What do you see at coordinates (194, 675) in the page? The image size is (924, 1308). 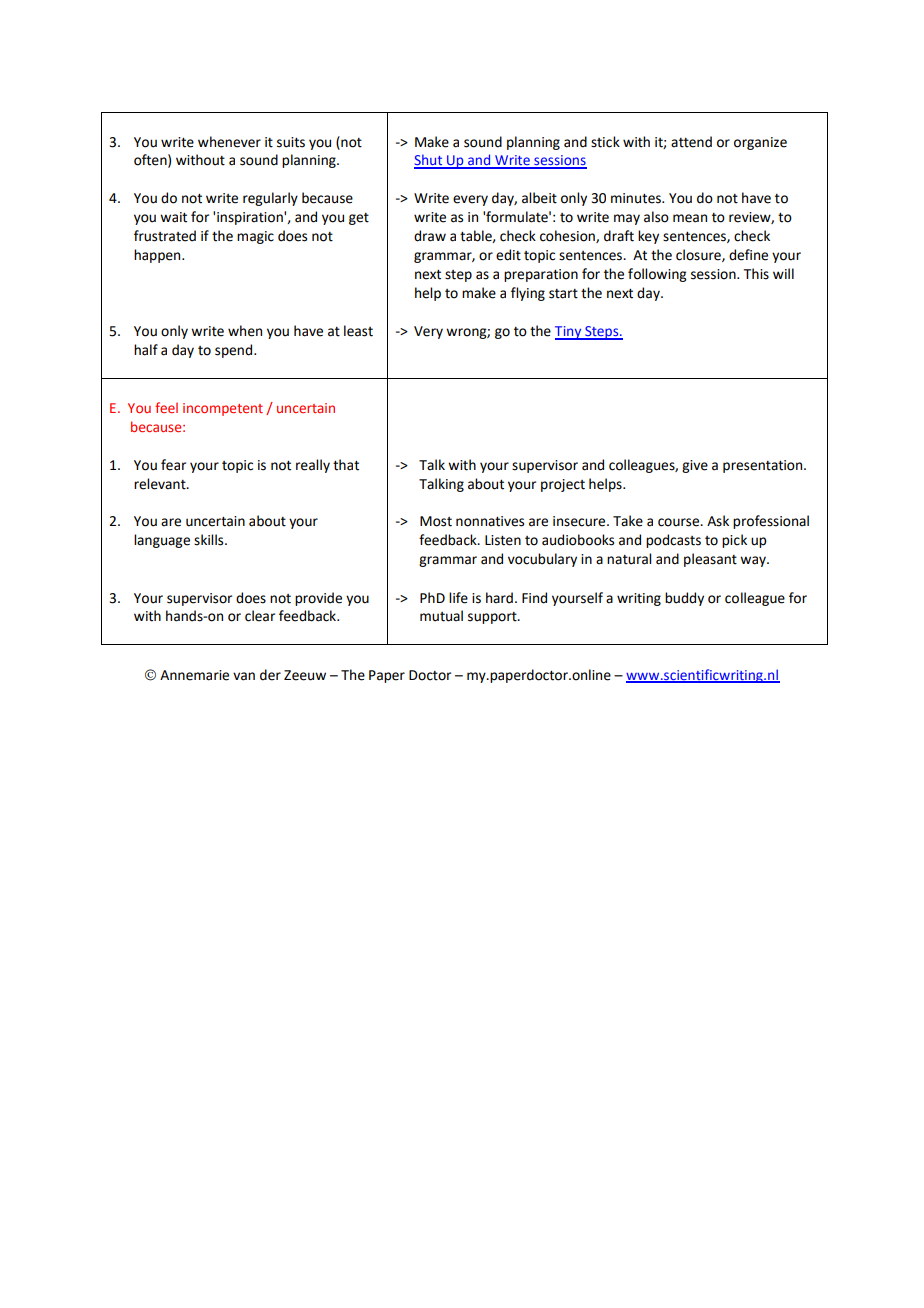 I see `Annemarie` at bounding box center [194, 675].
